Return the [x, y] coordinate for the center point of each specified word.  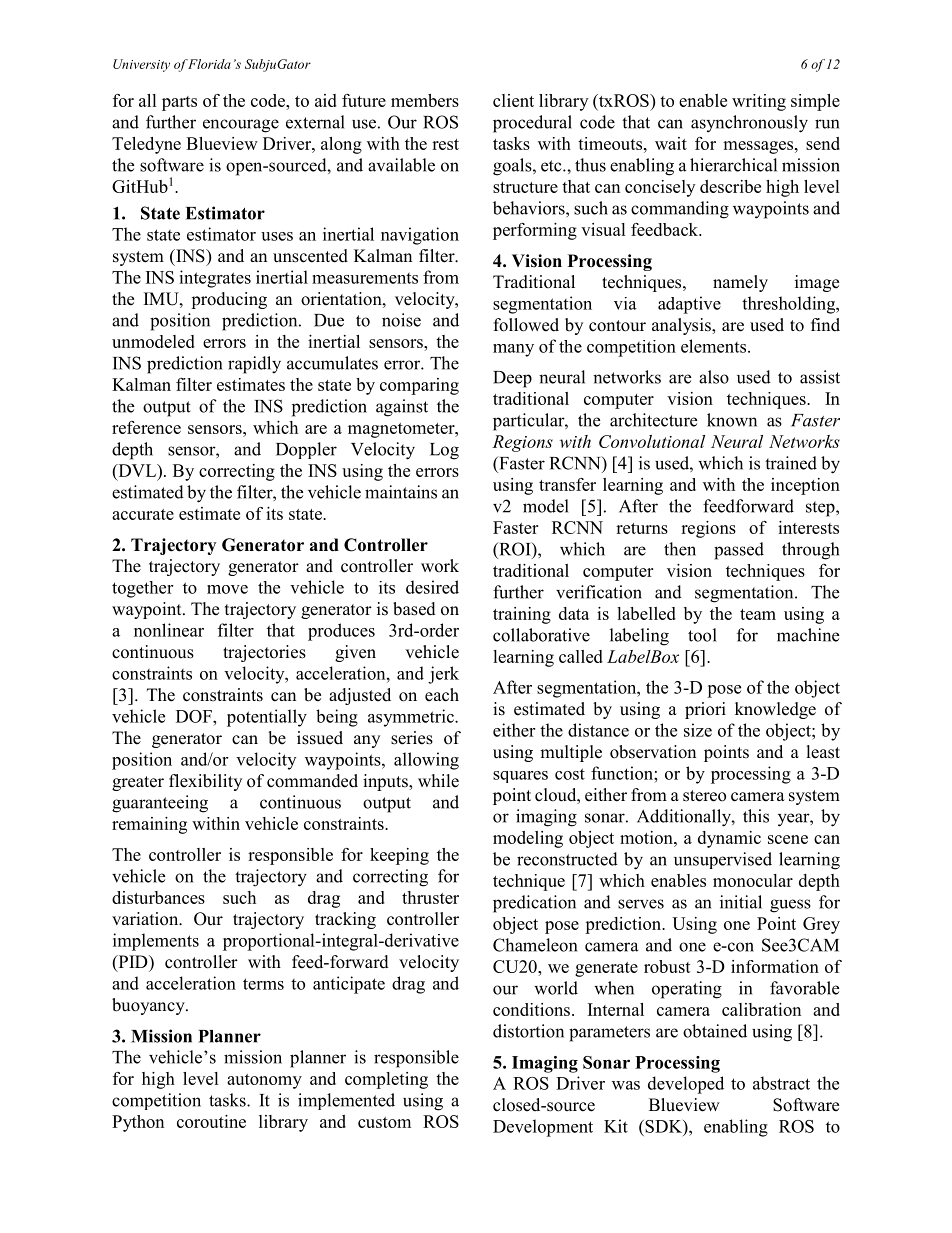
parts [179, 103]
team [758, 614]
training [522, 615]
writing [759, 102]
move [227, 589]
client [513, 100]
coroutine [211, 1121]
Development [543, 1128]
